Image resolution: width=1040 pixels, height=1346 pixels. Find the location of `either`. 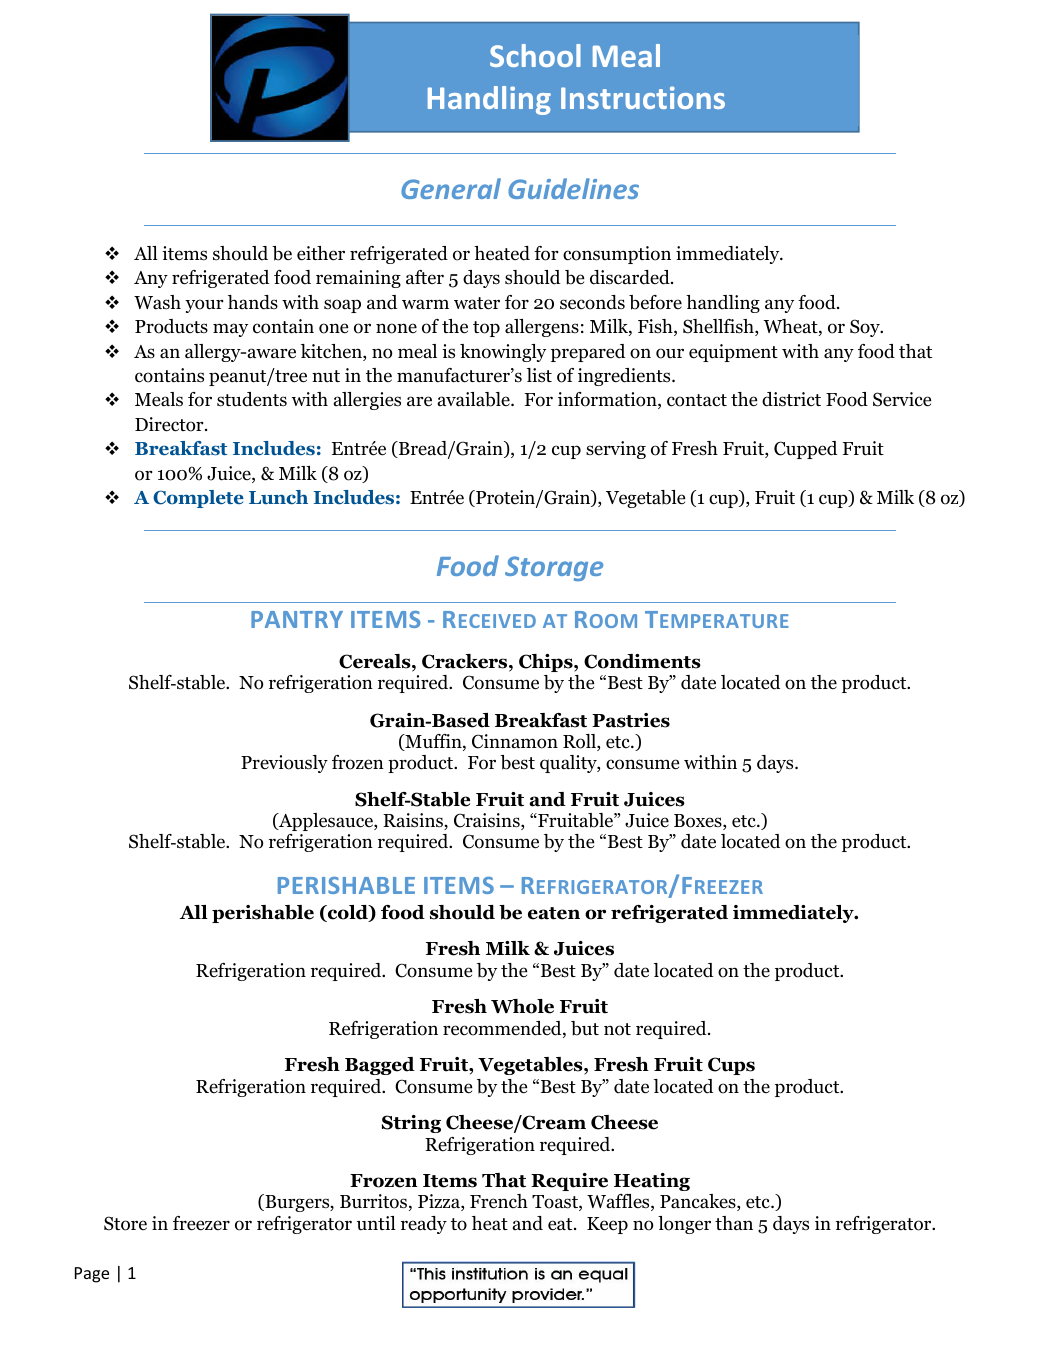

either is located at coordinates (321, 253).
